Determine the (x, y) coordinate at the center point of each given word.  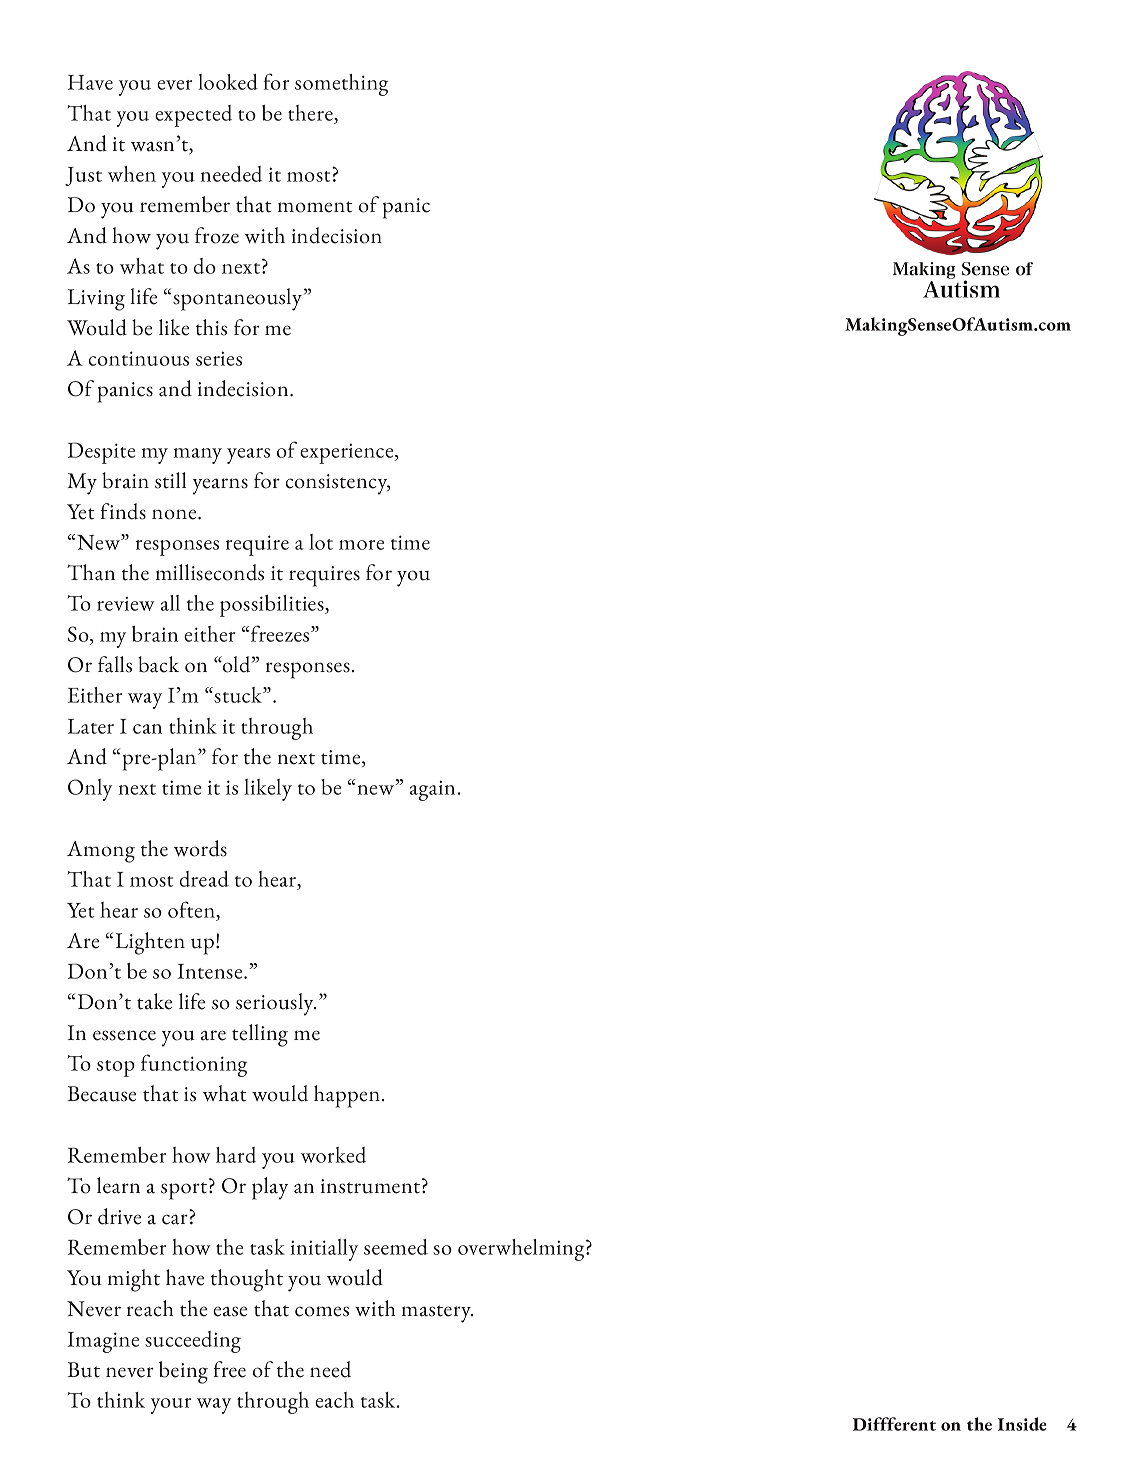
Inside (1022, 1424)
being (183, 1372)
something (341, 85)
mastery (437, 1314)
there (311, 113)
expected (193, 116)
